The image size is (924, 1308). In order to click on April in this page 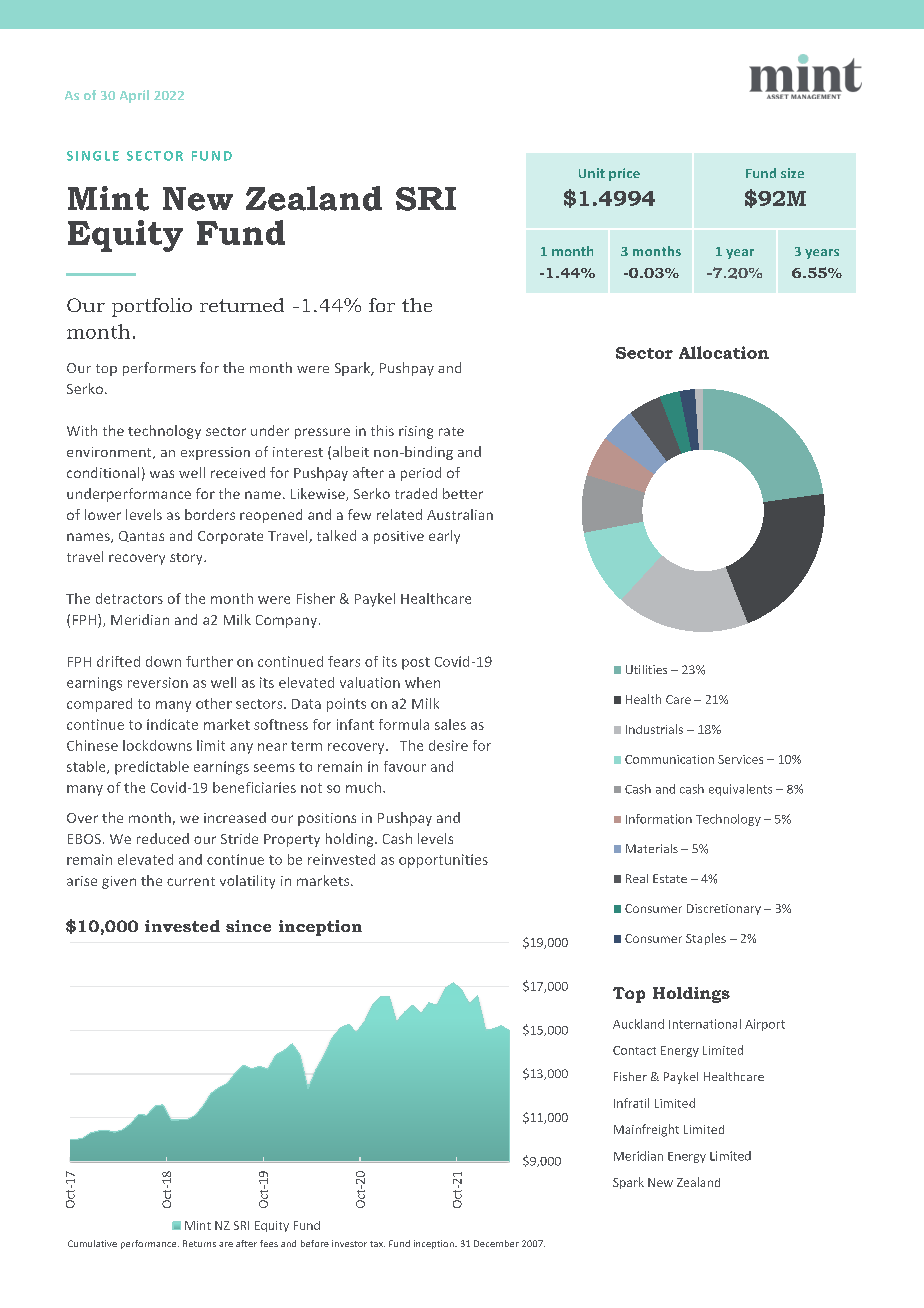, I will do `click(134, 96)`.
